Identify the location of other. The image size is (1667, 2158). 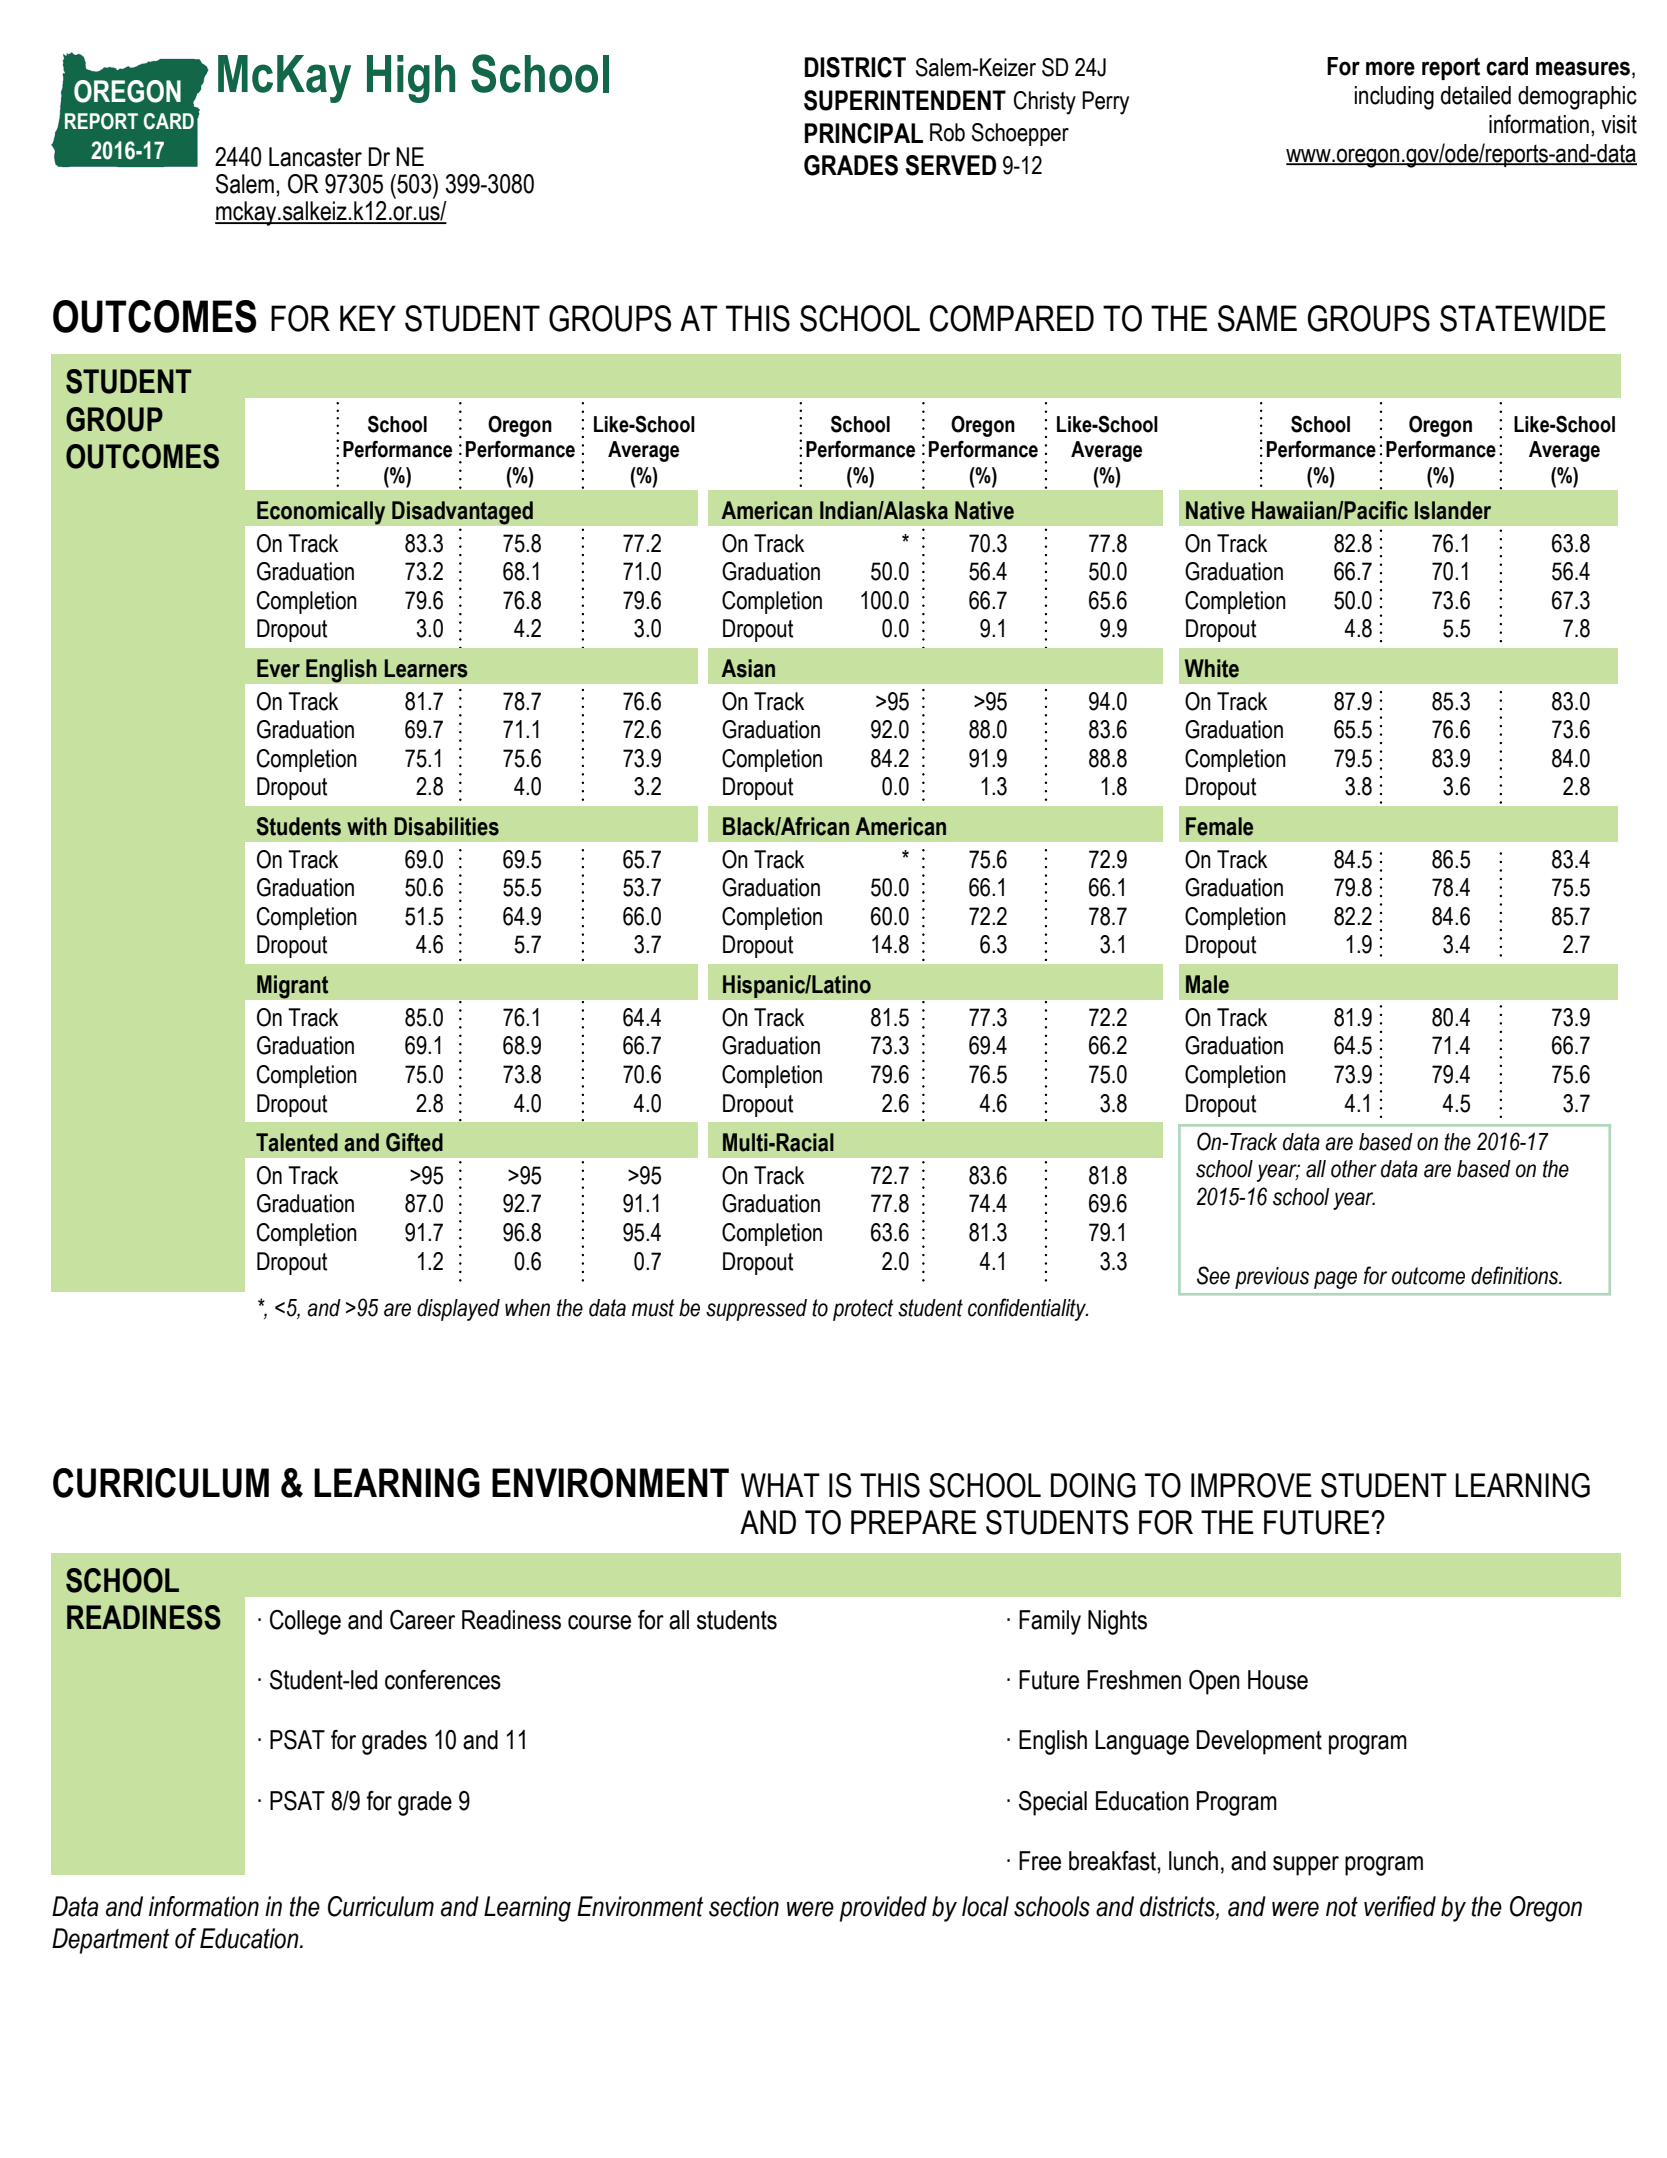
(1354, 1169).
